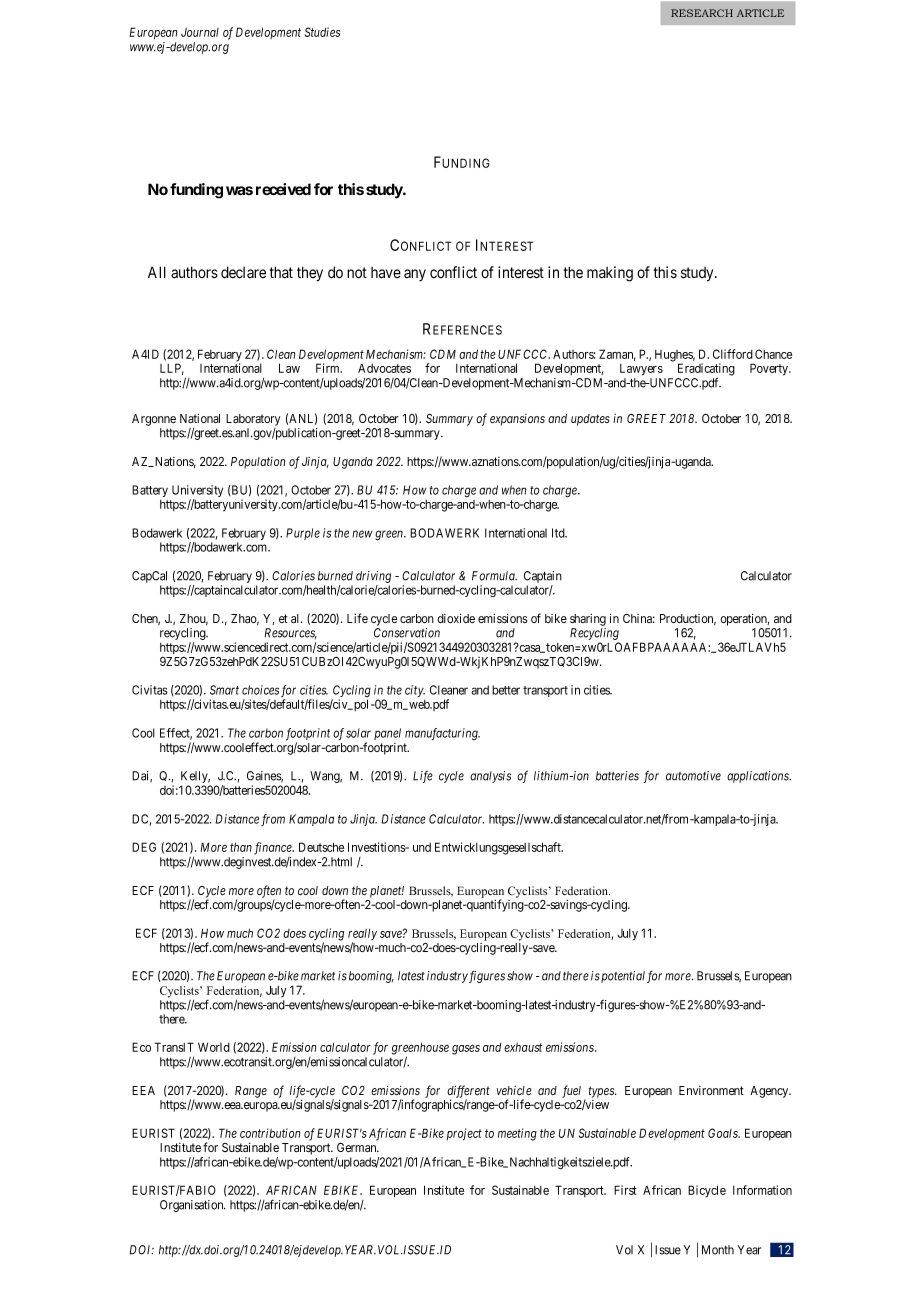  Describe the element at coordinates (623, 977) in the page. I see `potential` at that location.
